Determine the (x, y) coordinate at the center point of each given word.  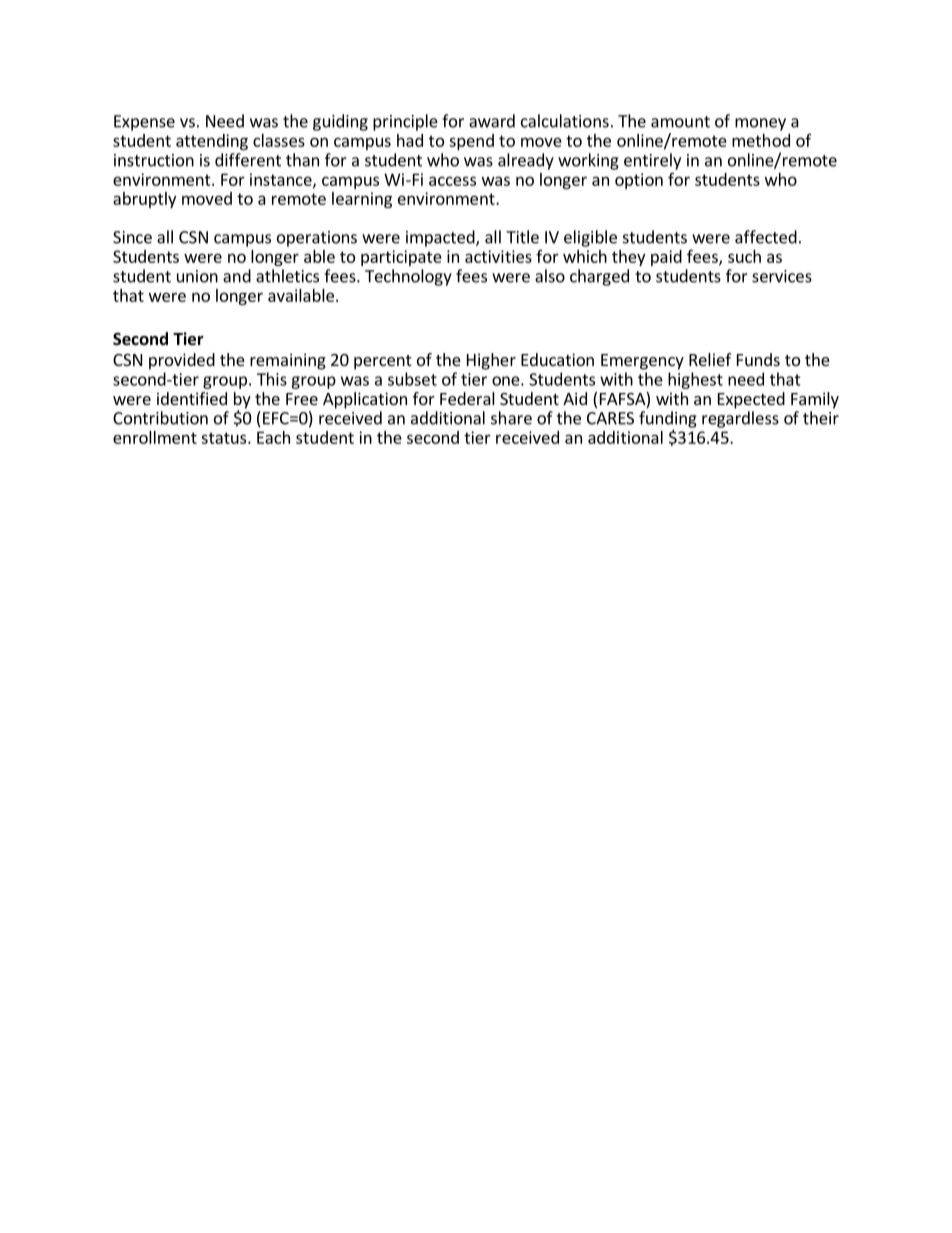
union (197, 276)
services (782, 276)
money (760, 124)
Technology (408, 277)
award (492, 121)
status (225, 438)
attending (212, 142)
